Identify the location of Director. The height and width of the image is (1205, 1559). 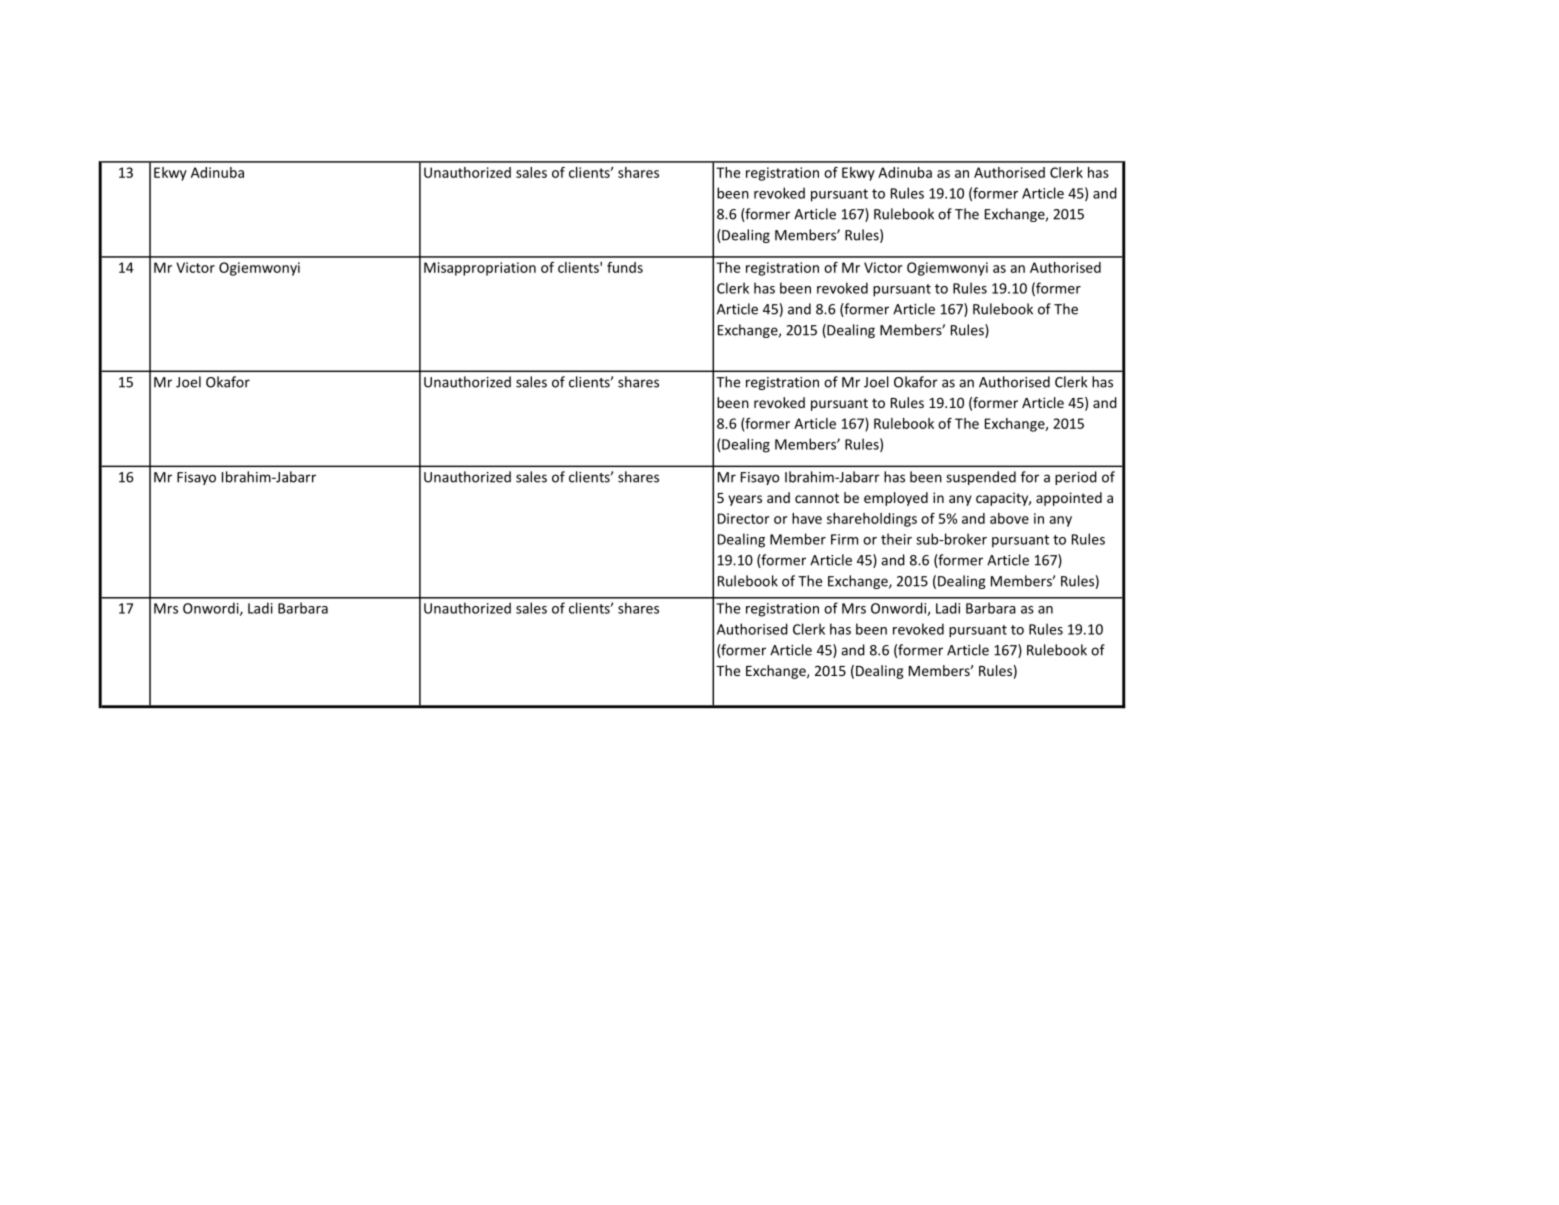
(743, 518).
